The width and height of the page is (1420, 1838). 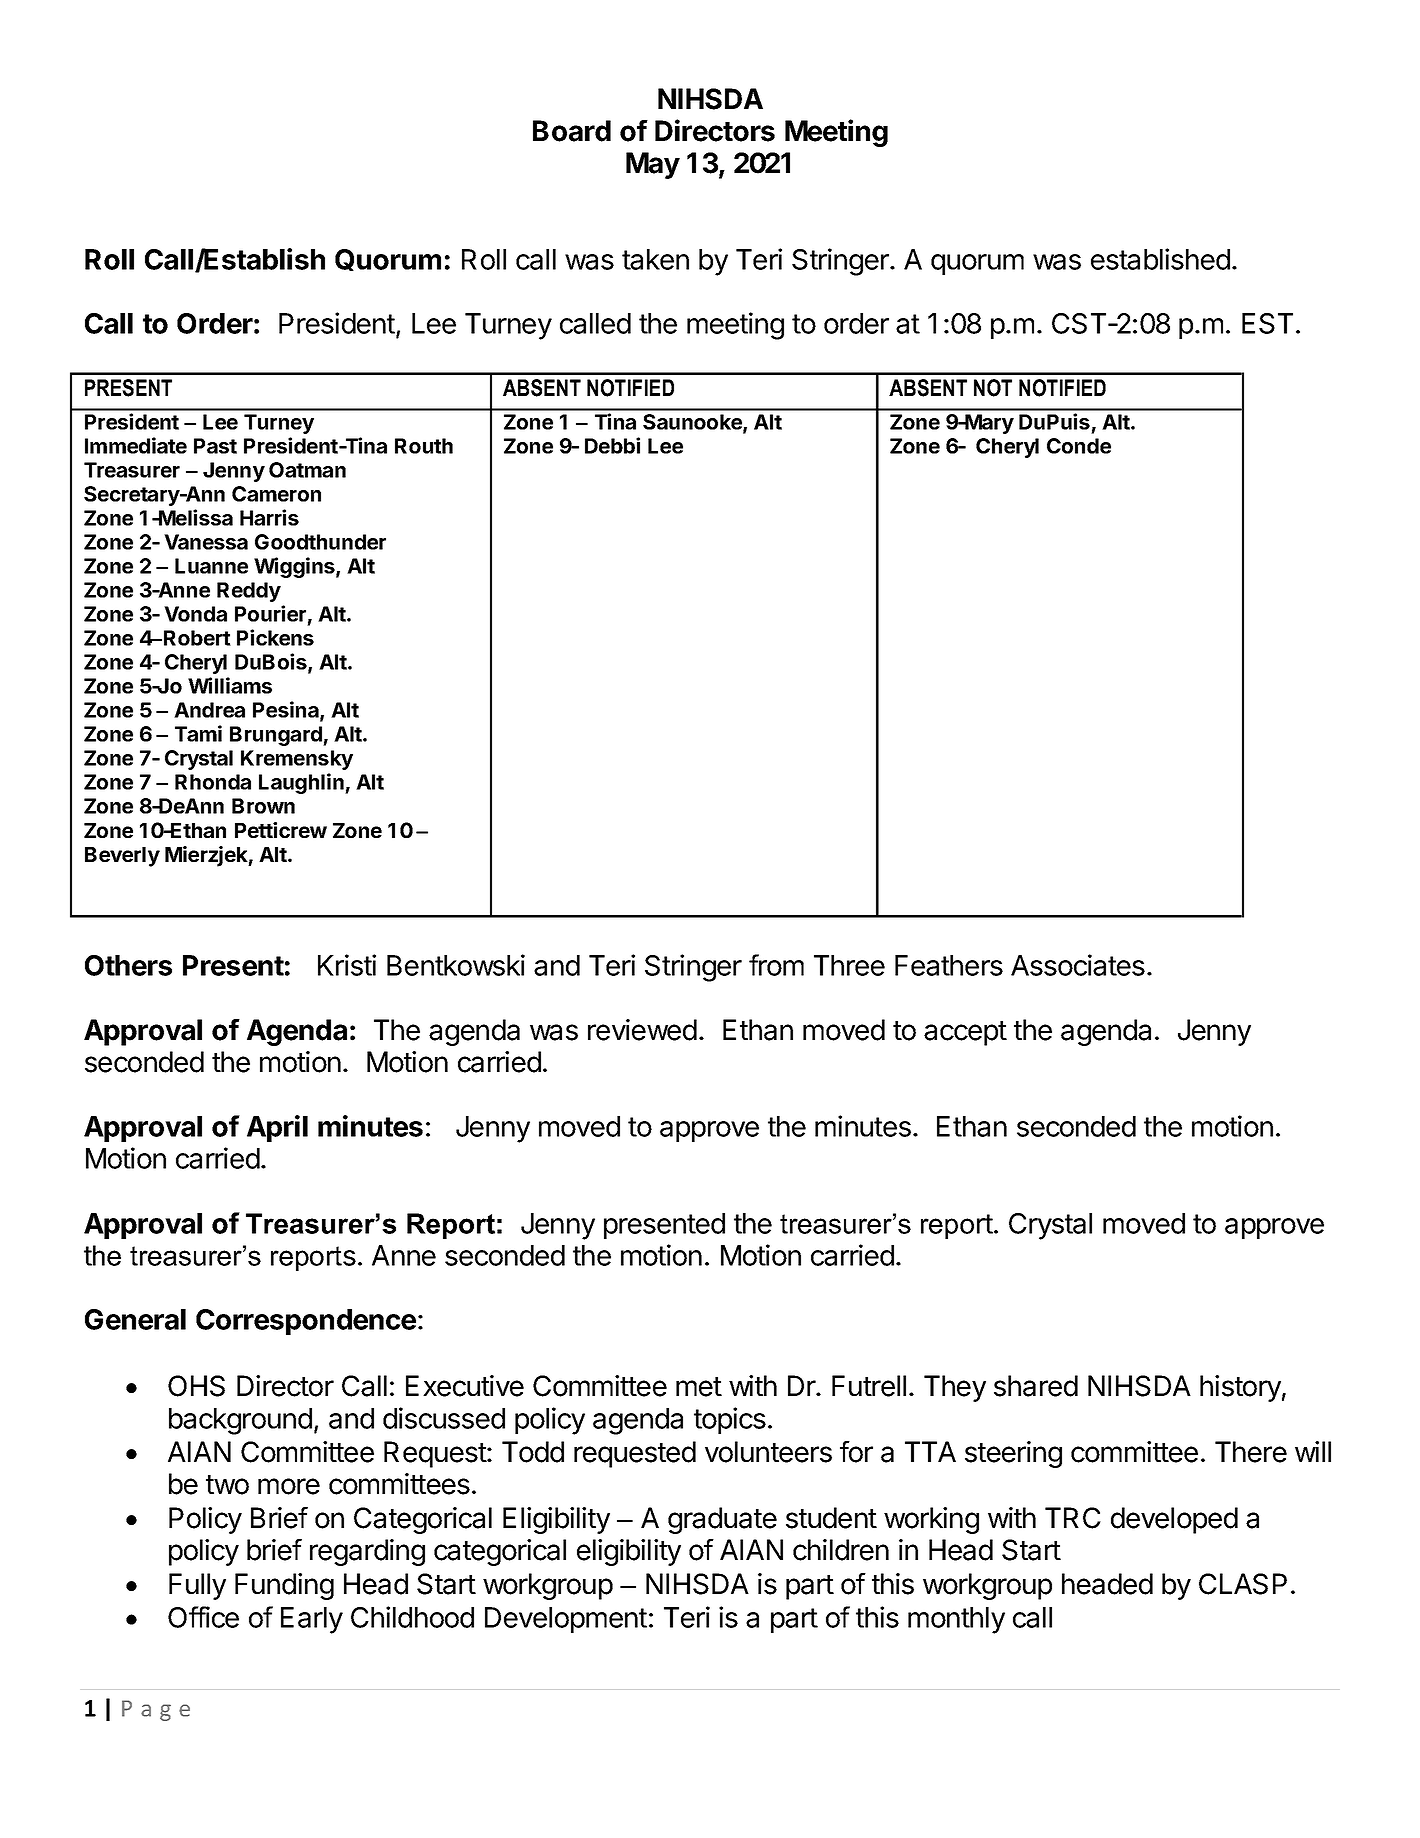 What do you see at coordinates (1078, 965) in the page?
I see `Associates` at bounding box center [1078, 965].
